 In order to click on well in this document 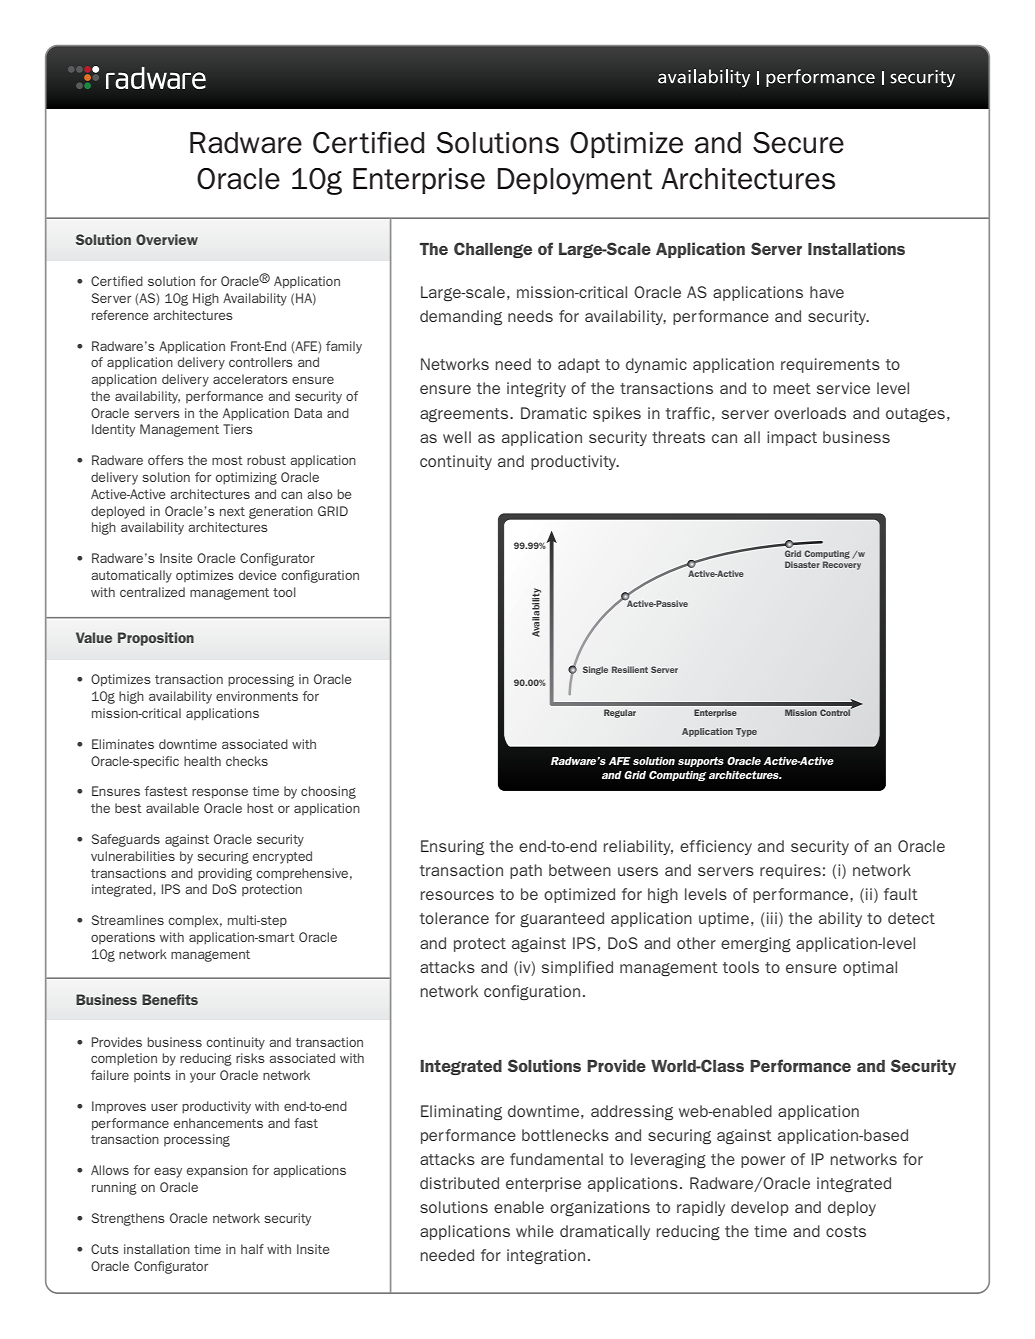, I will do `click(457, 437)`.
